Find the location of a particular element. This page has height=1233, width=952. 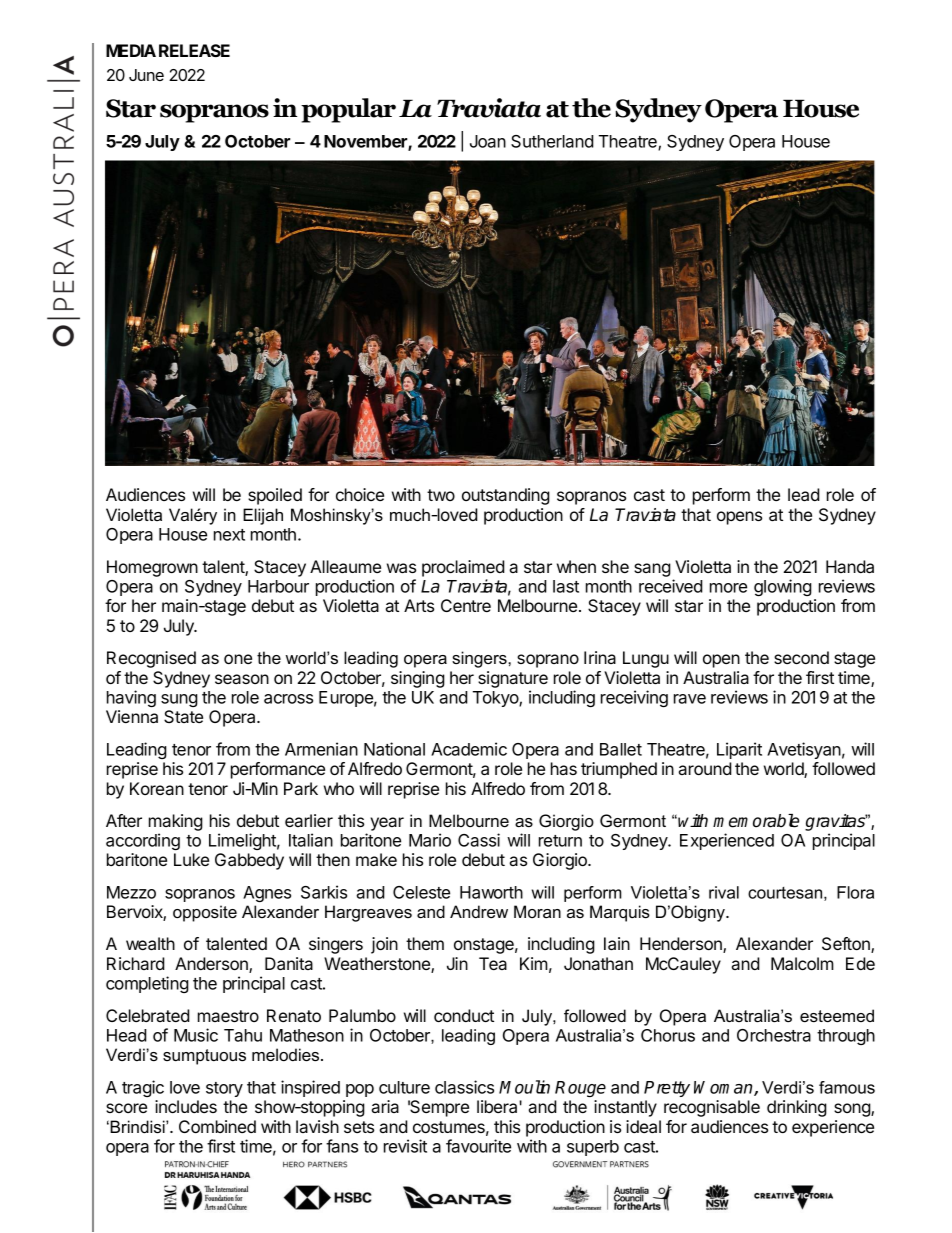

Sutherland is located at coordinates (552, 141).
